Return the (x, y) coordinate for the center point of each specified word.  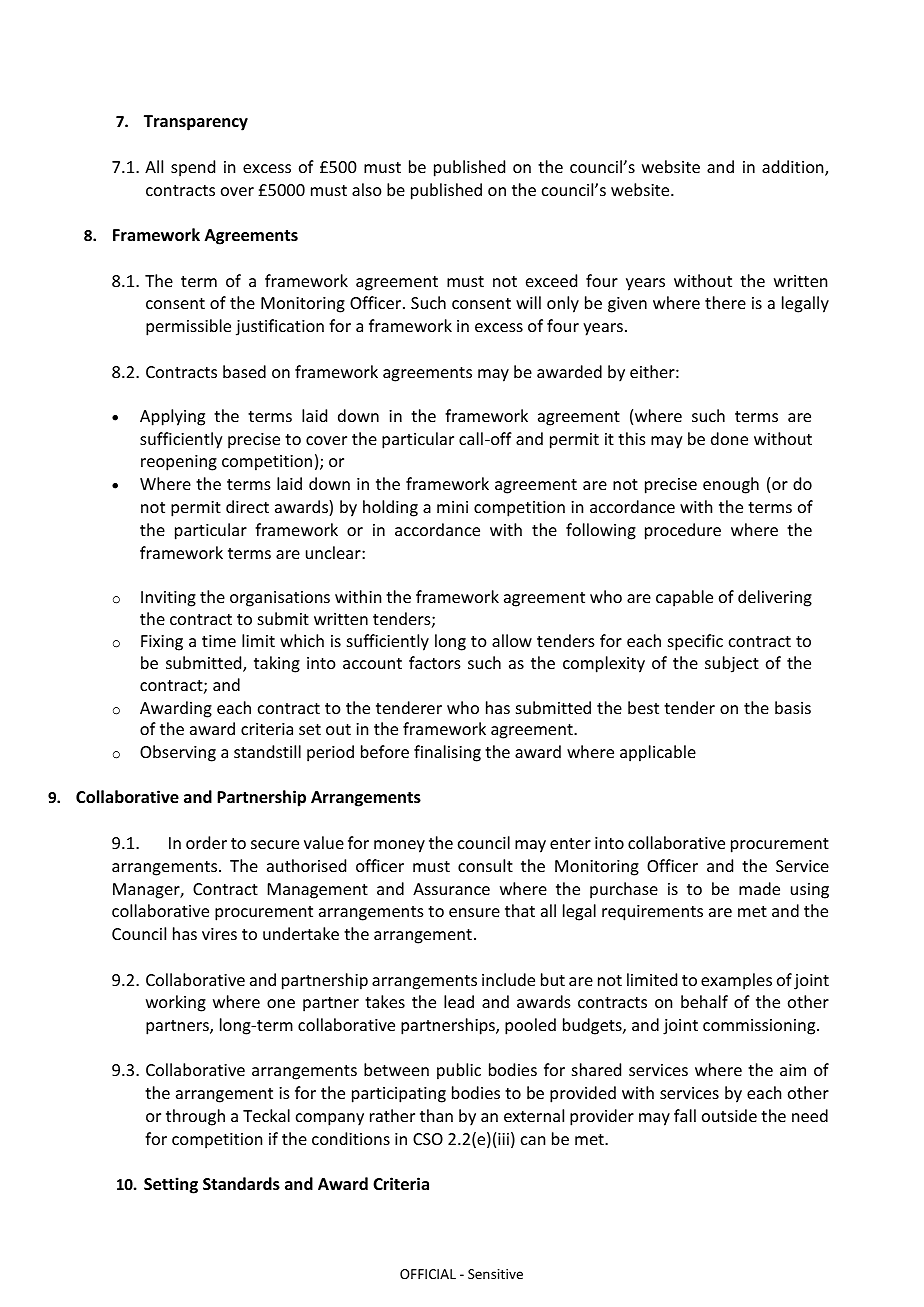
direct (247, 506)
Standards (241, 1184)
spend (193, 168)
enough (731, 485)
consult (485, 865)
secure (275, 844)
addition (794, 168)
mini (452, 507)
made (759, 888)
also (367, 189)
